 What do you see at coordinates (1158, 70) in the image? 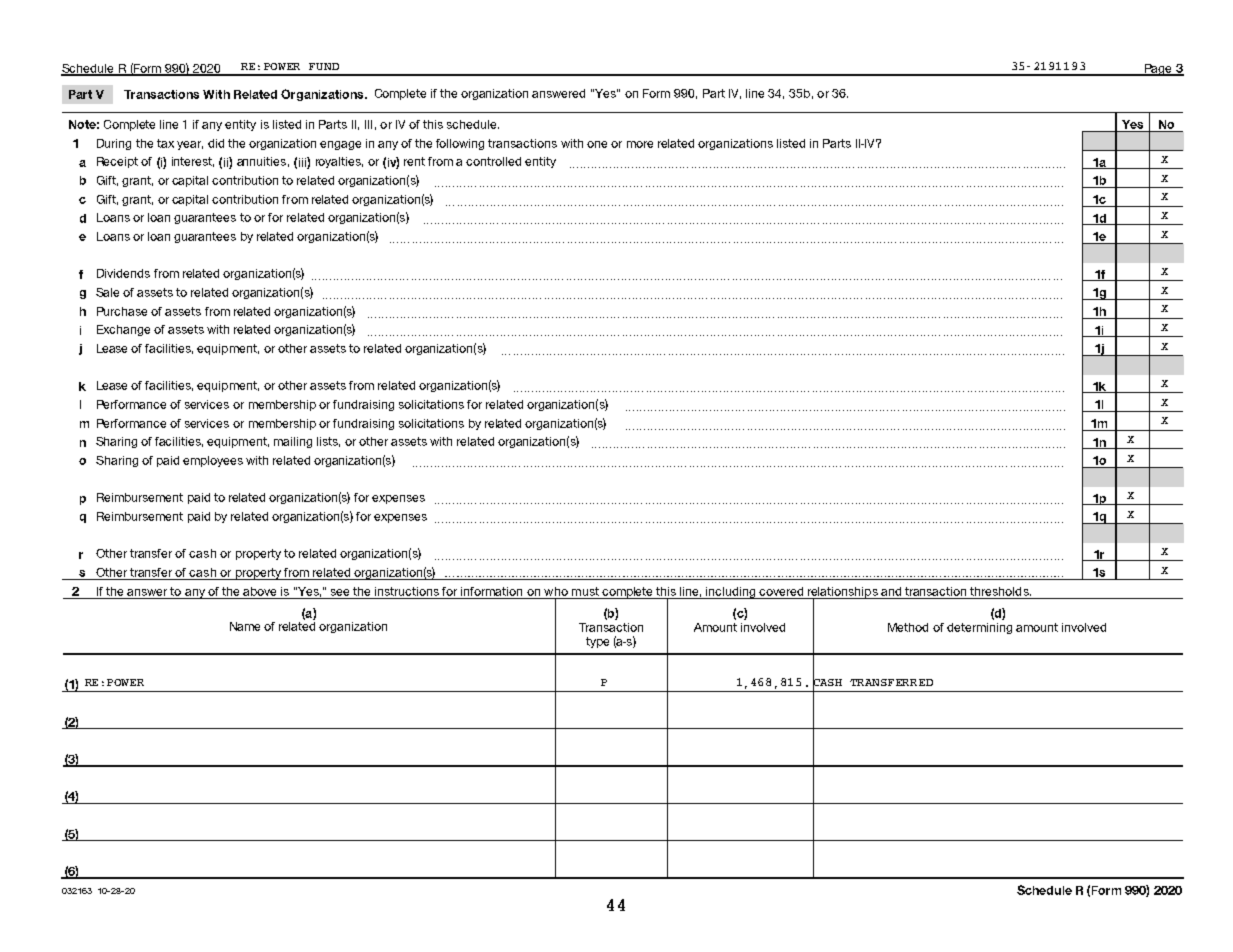
I see `Page` at bounding box center [1158, 70].
